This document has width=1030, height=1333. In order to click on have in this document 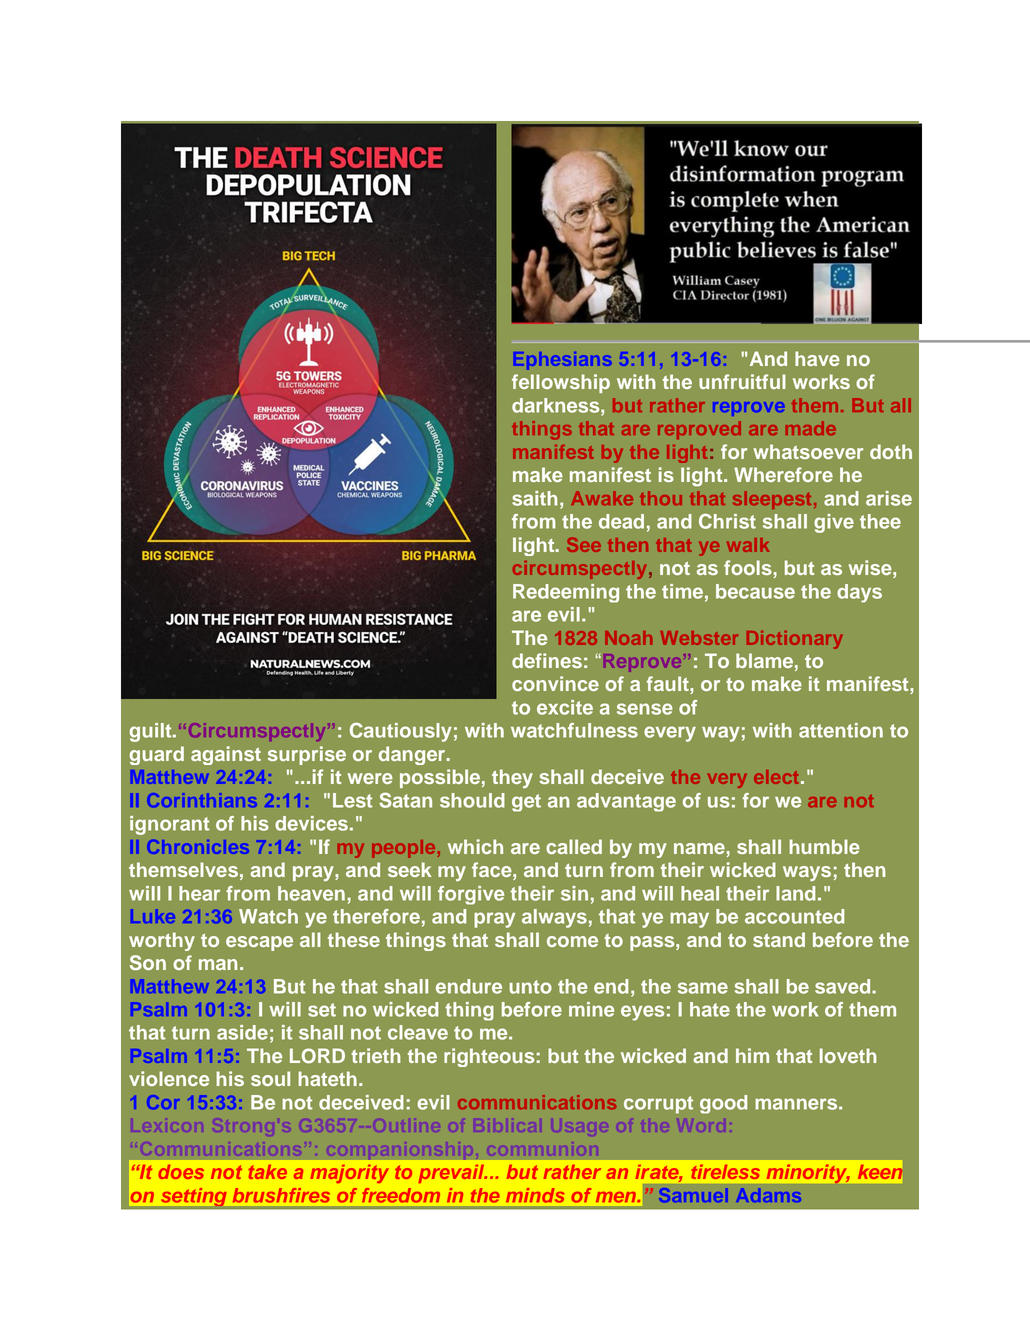, I will do `click(817, 358)`.
